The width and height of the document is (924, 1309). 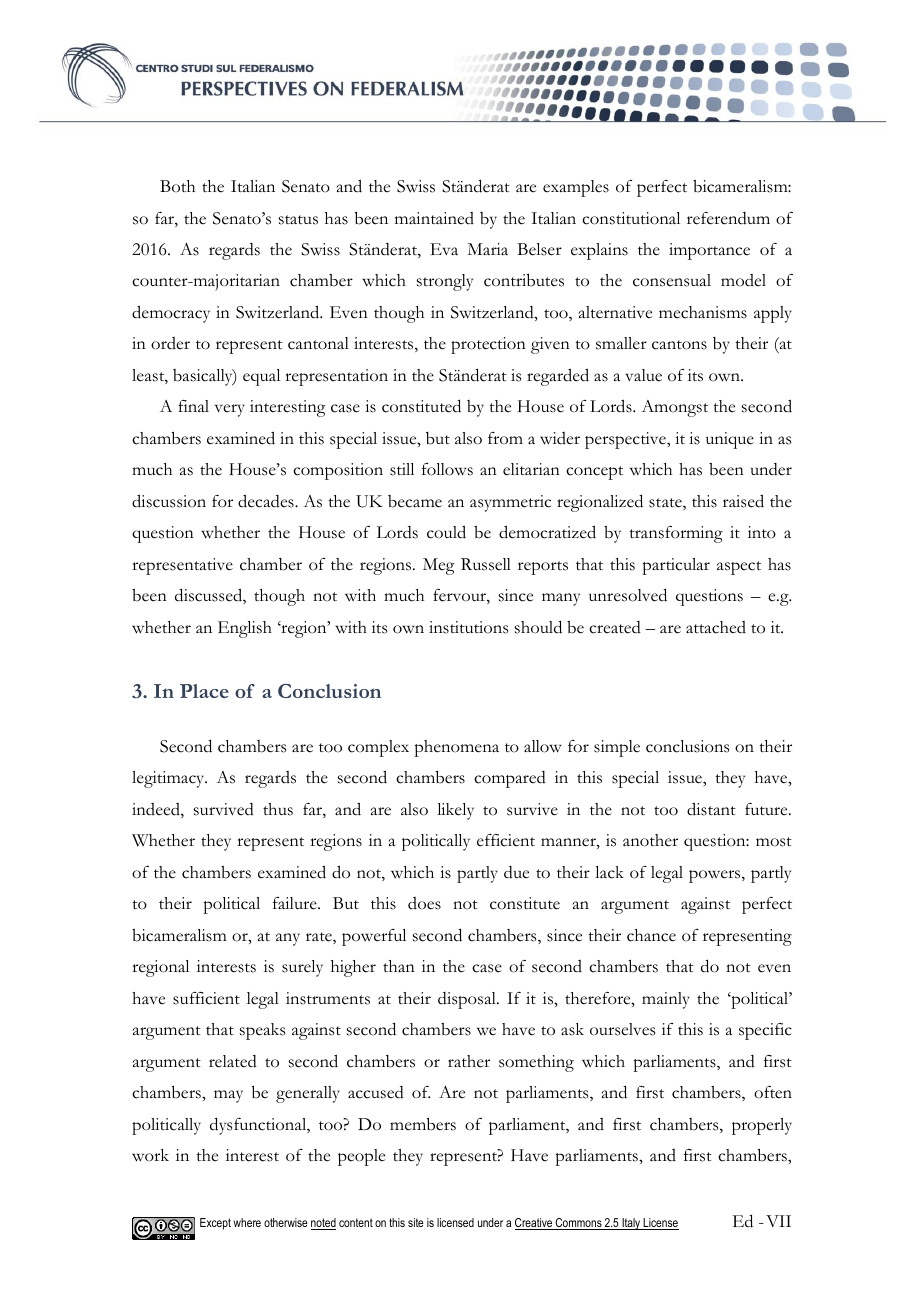 What do you see at coordinates (267, 501) in the document?
I see `decades` at bounding box center [267, 501].
